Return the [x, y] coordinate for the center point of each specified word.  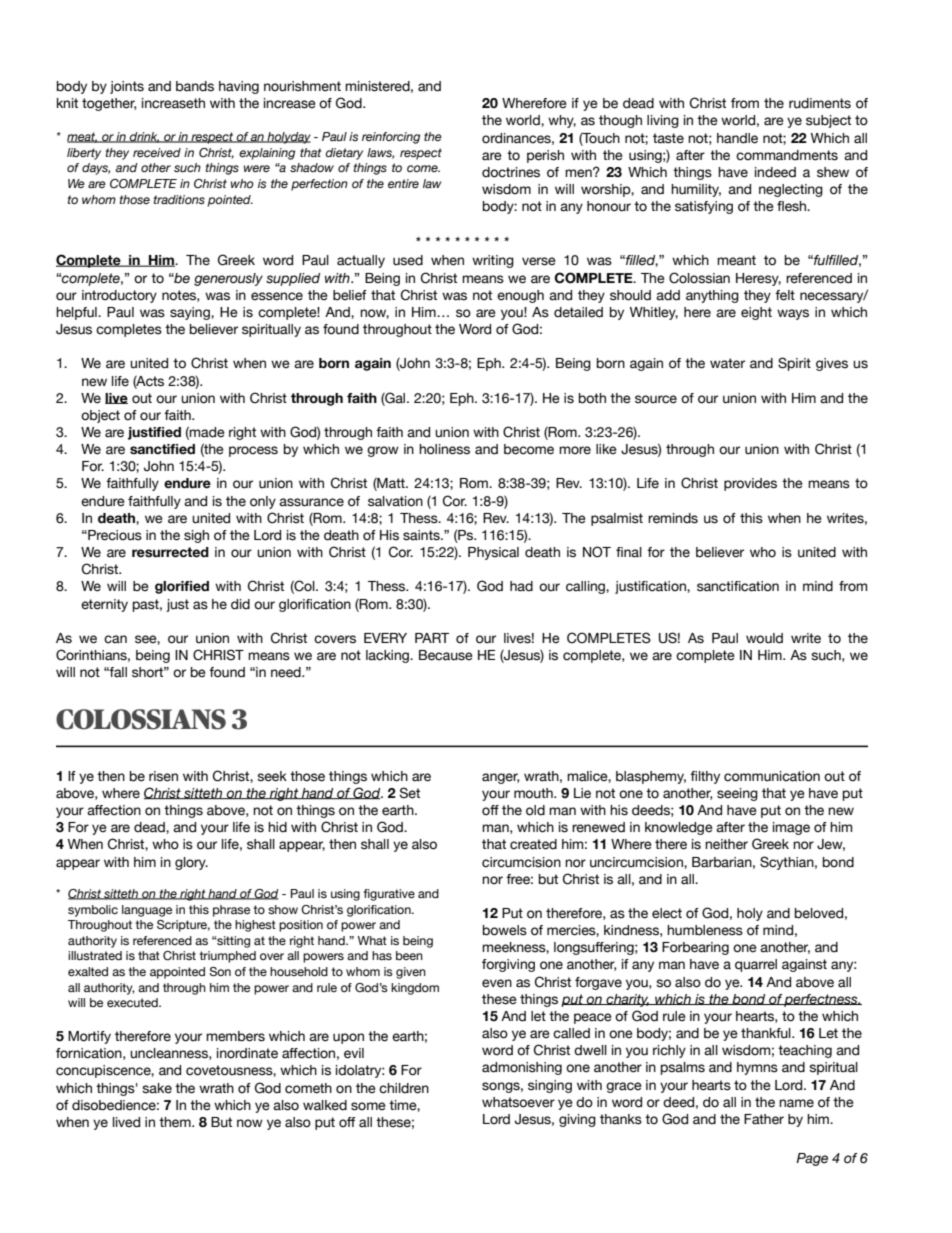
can [115, 639]
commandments [787, 155]
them [176, 1122]
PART [432, 638]
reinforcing [391, 138]
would [764, 638]
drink [144, 137]
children [404, 1088]
